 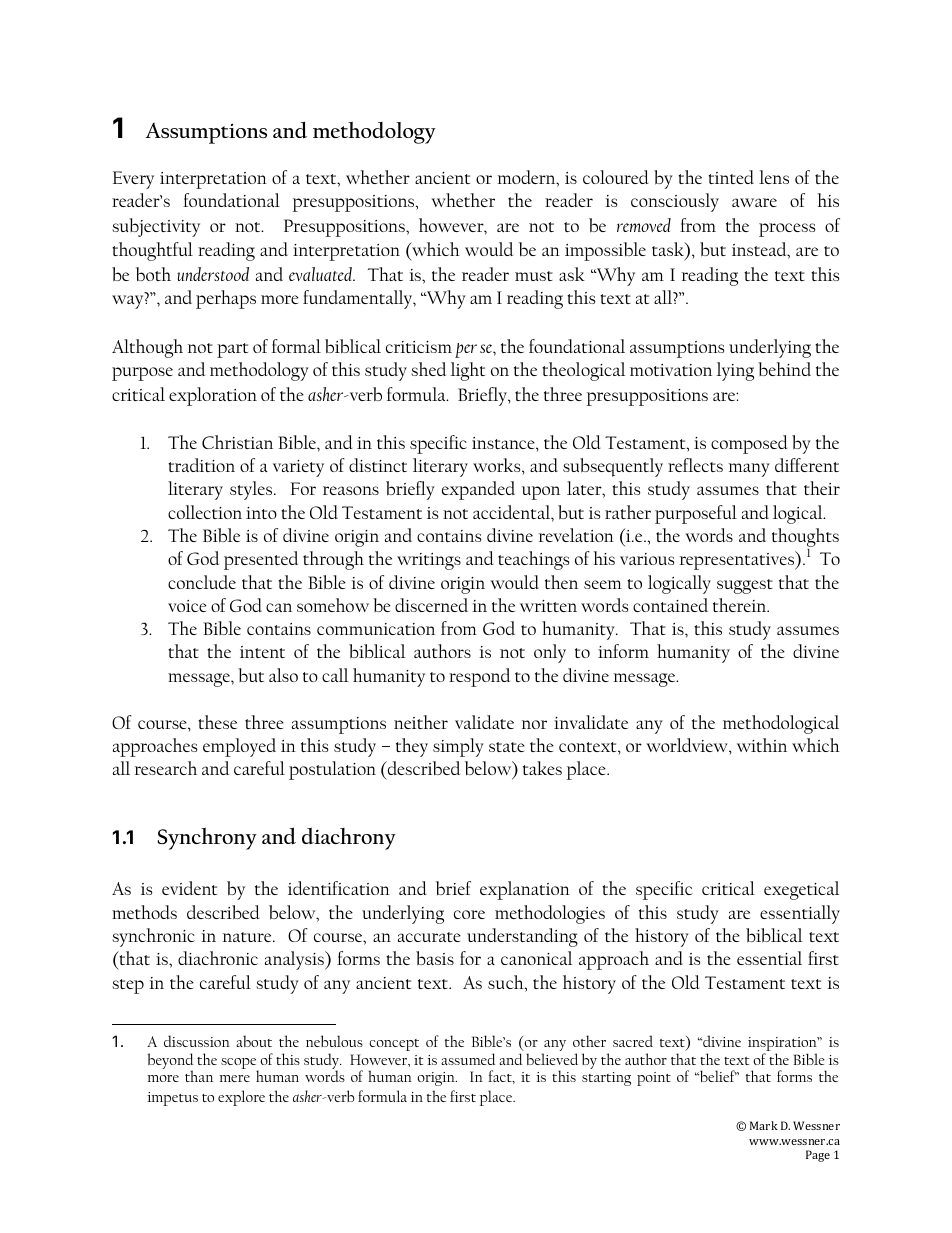 What do you see at coordinates (479, 677) in the image?
I see `respond` at bounding box center [479, 677].
